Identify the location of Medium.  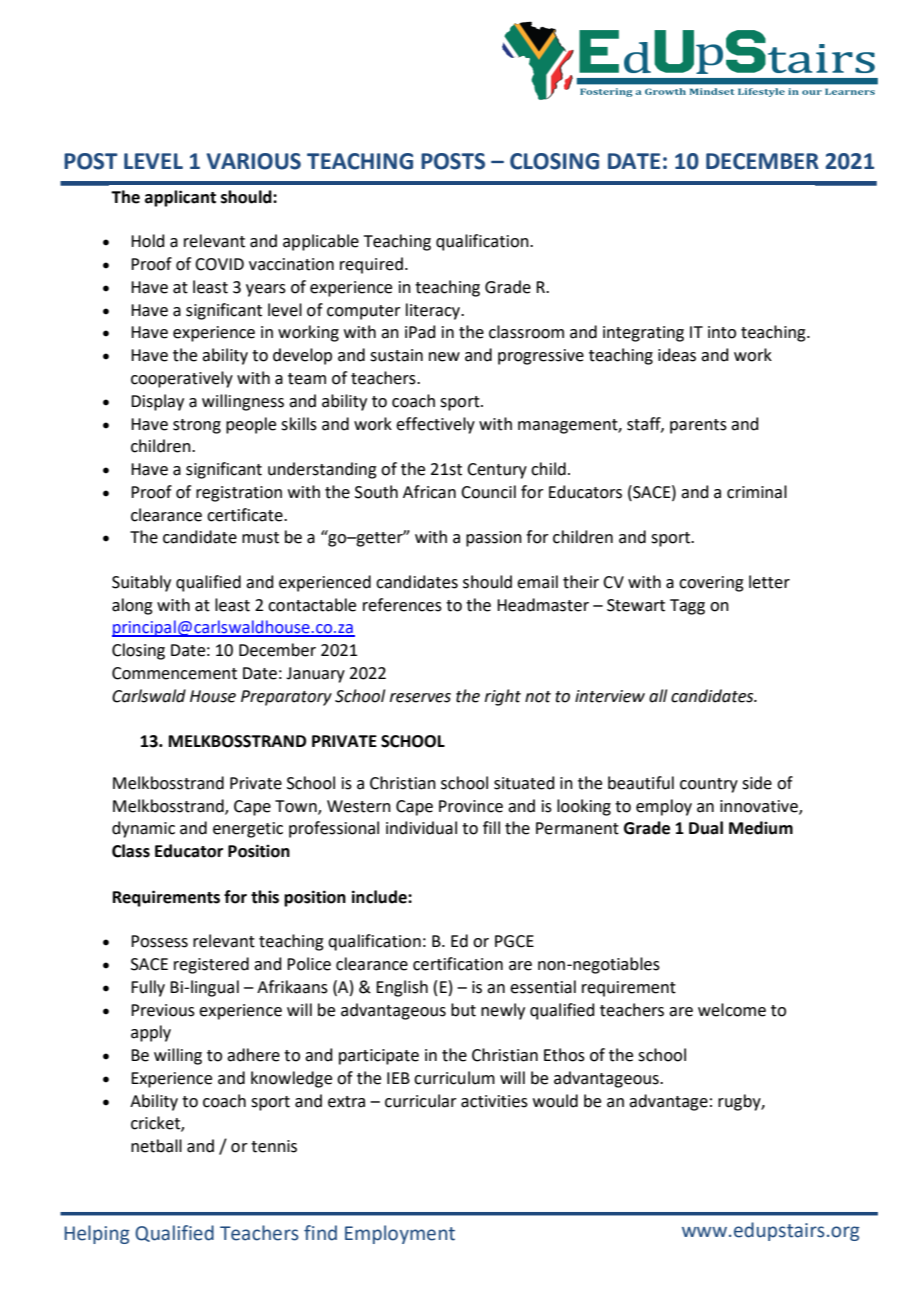
(761, 828).
